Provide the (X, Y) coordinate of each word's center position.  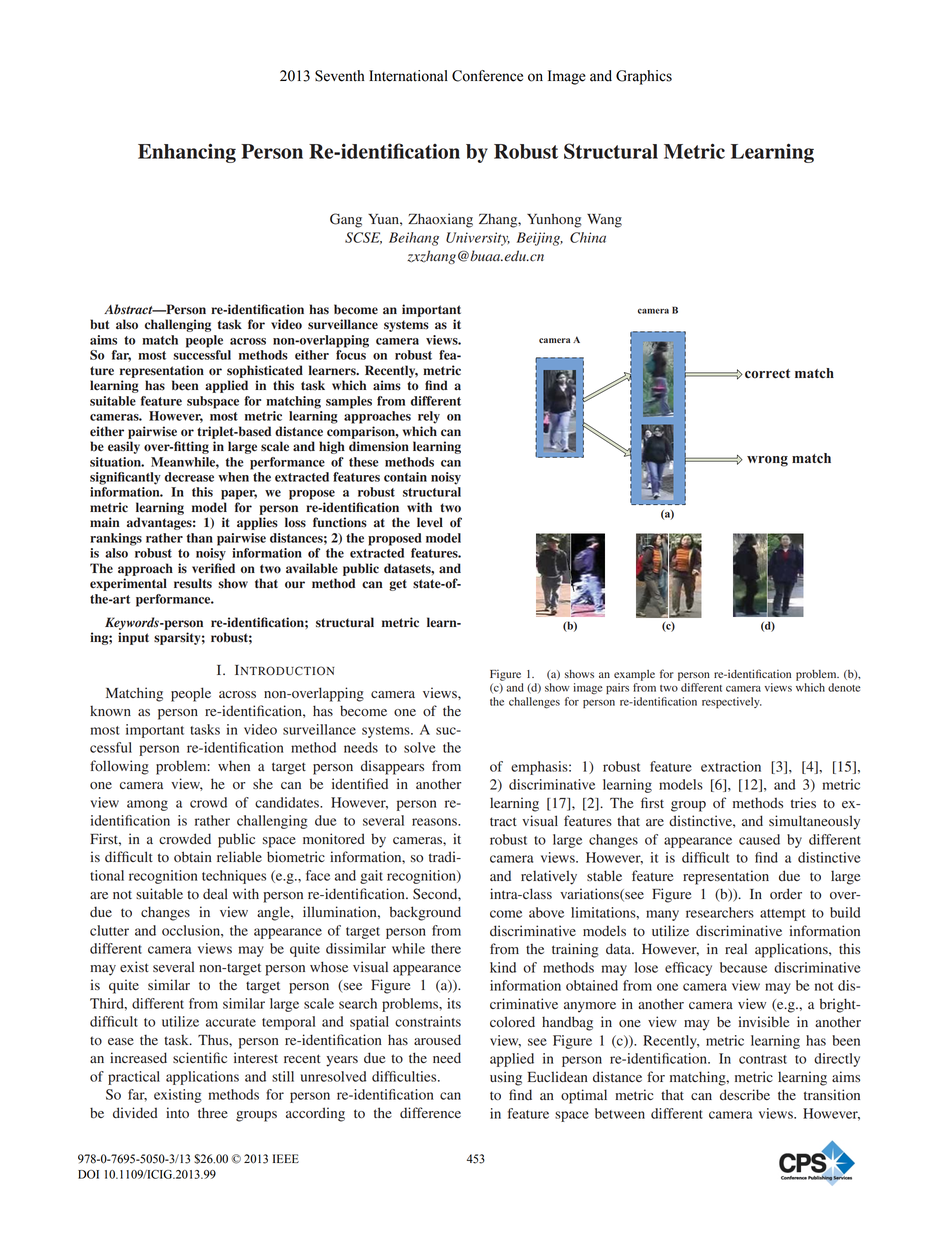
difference (430, 1113)
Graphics (644, 77)
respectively (732, 702)
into (177, 1113)
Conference (487, 76)
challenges (534, 703)
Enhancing (187, 153)
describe (745, 1095)
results (193, 583)
